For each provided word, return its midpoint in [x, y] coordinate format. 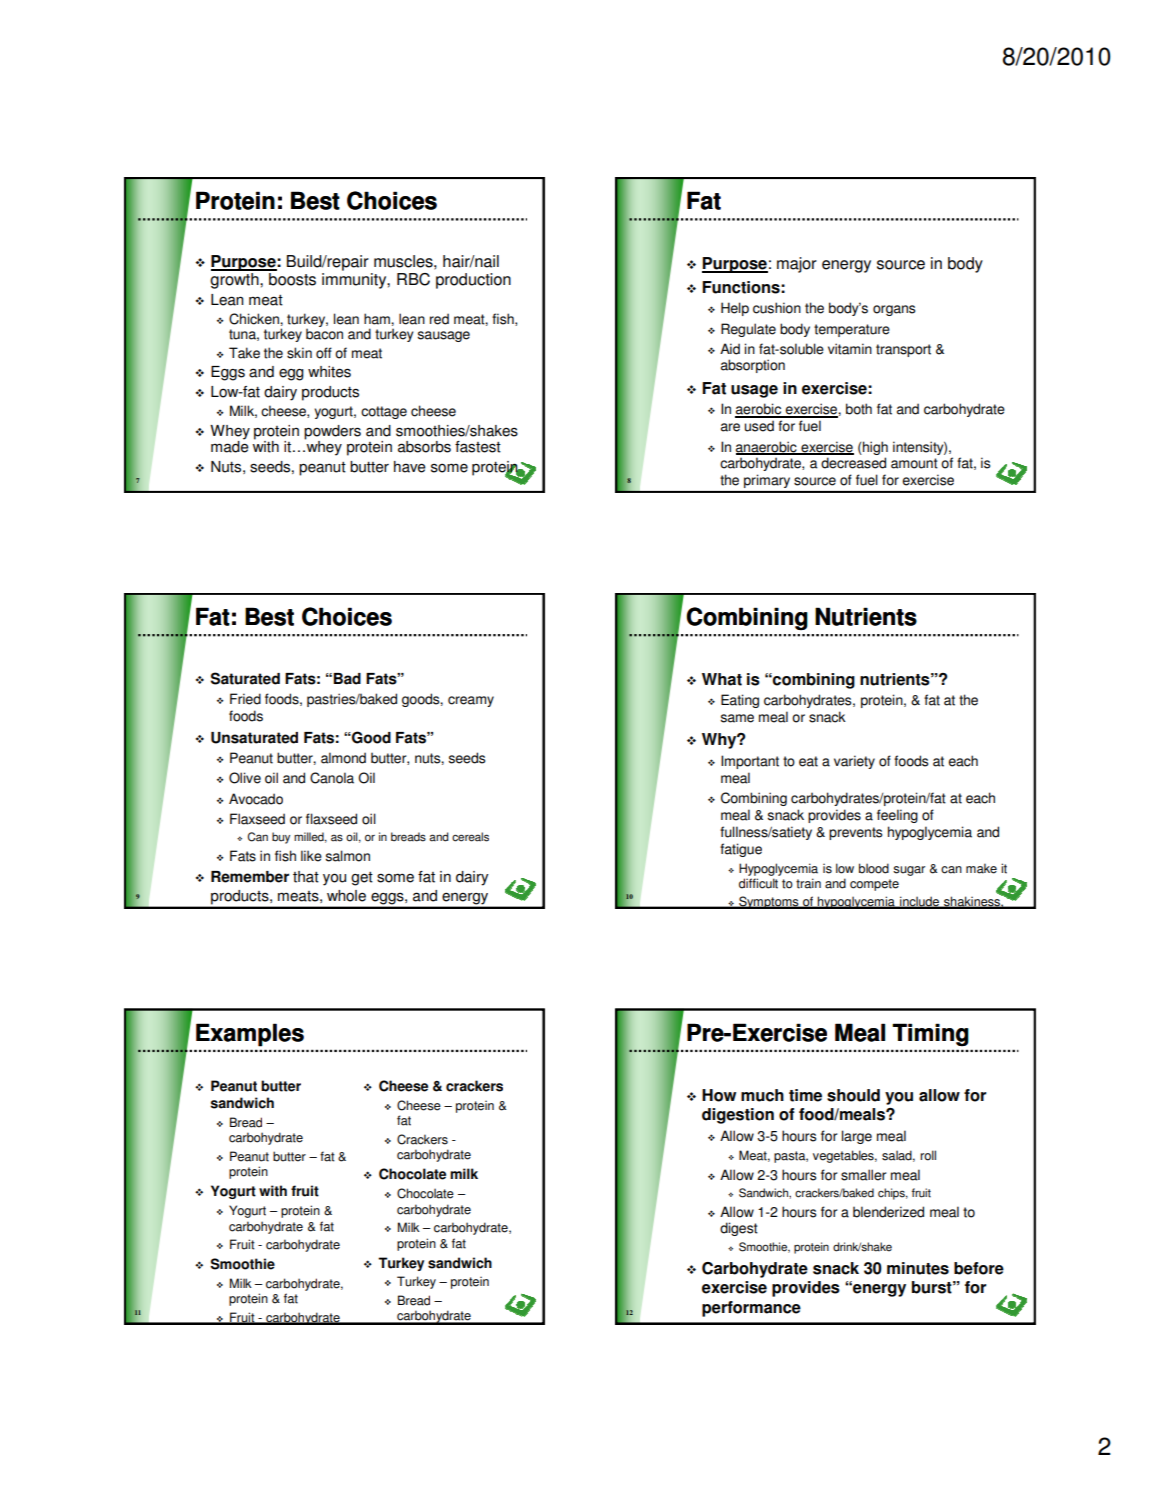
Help [735, 309]
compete [874, 885]
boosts [291, 278]
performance [751, 1309]
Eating [740, 701]
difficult [758, 883]
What [722, 679]
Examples [250, 1035]
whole [346, 896]
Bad [347, 679]
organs [894, 310]
